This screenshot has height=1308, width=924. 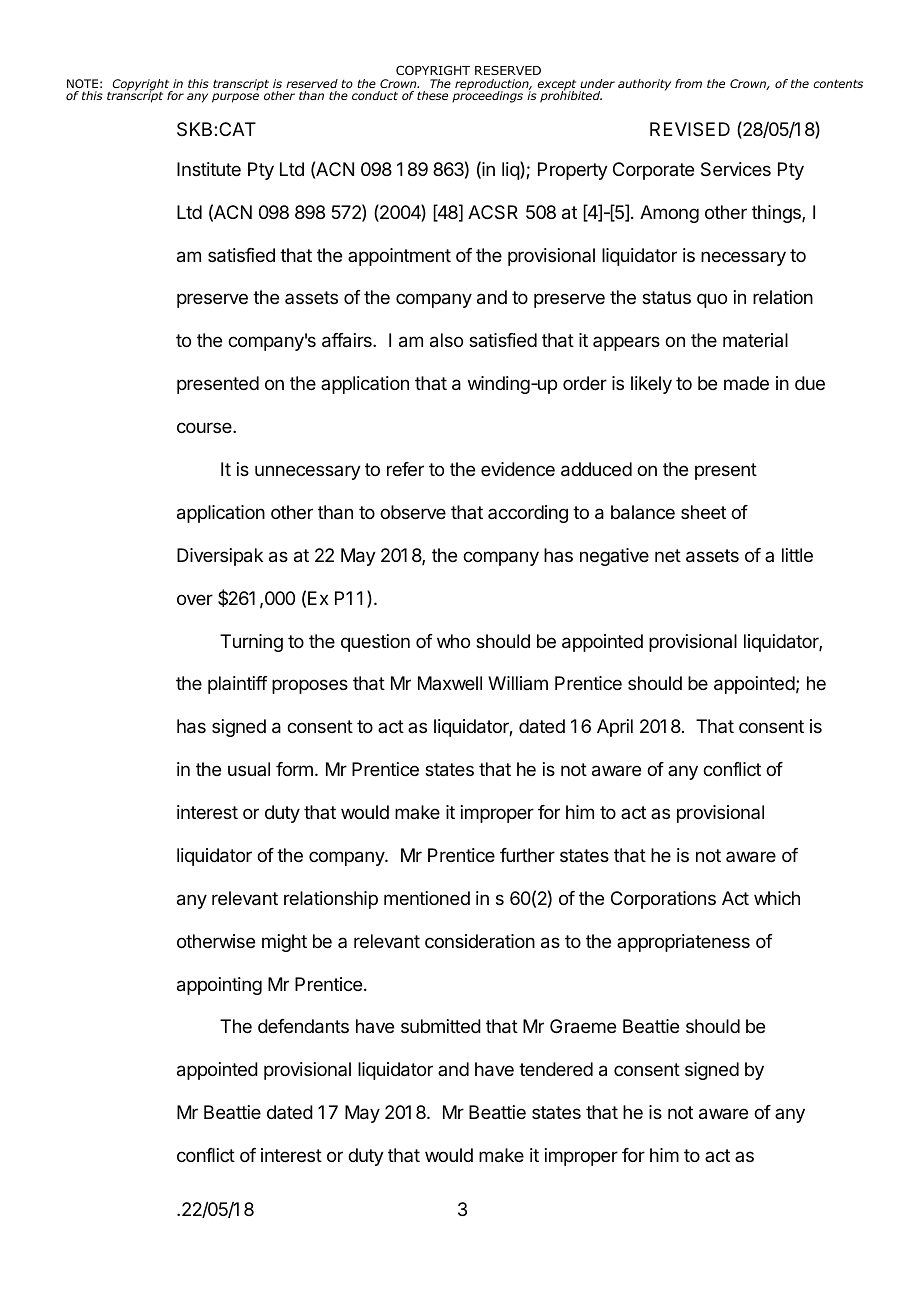 I want to click on over, so click(x=195, y=599).
